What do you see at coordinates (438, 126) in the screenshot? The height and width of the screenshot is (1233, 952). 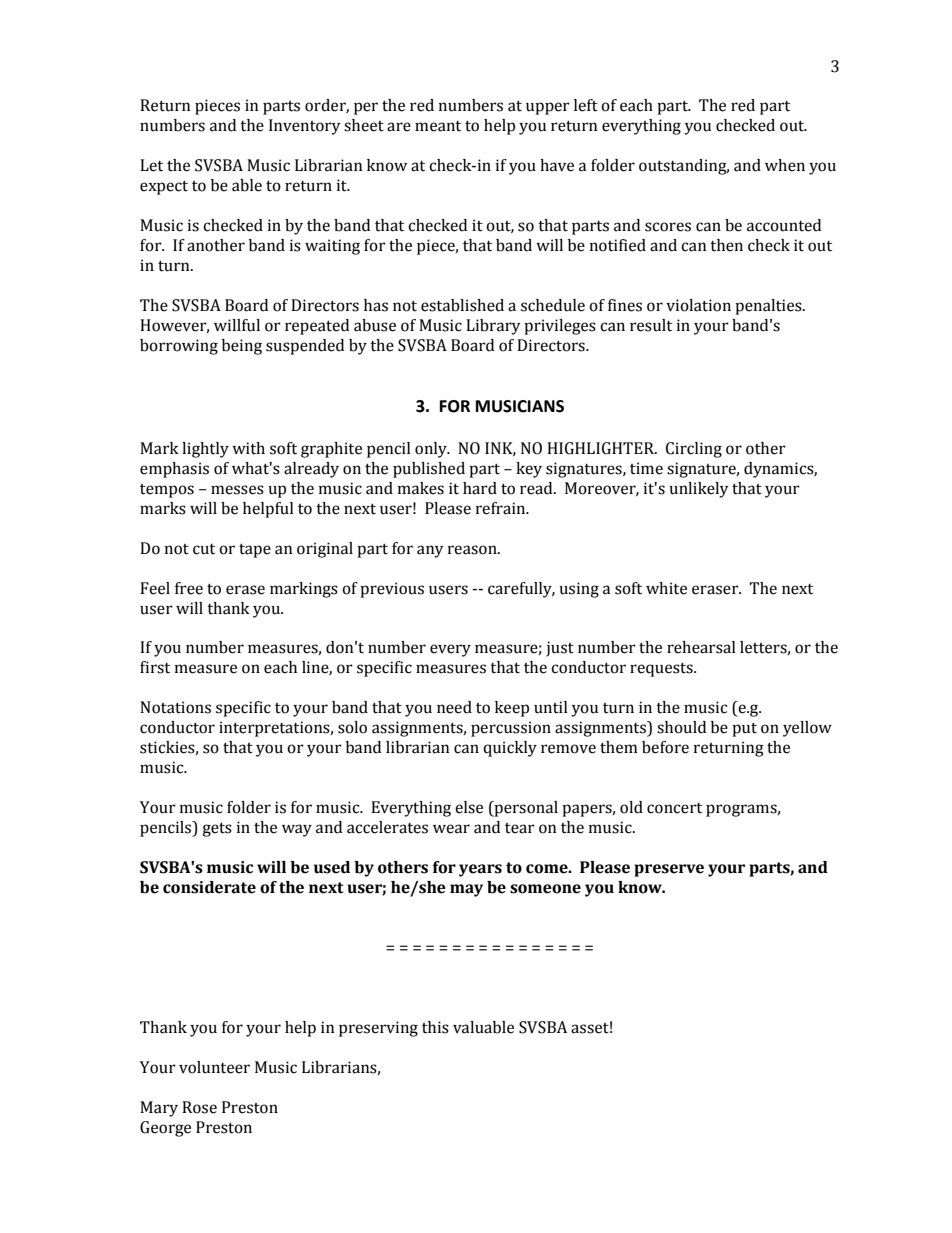 I see `meant` at bounding box center [438, 126].
